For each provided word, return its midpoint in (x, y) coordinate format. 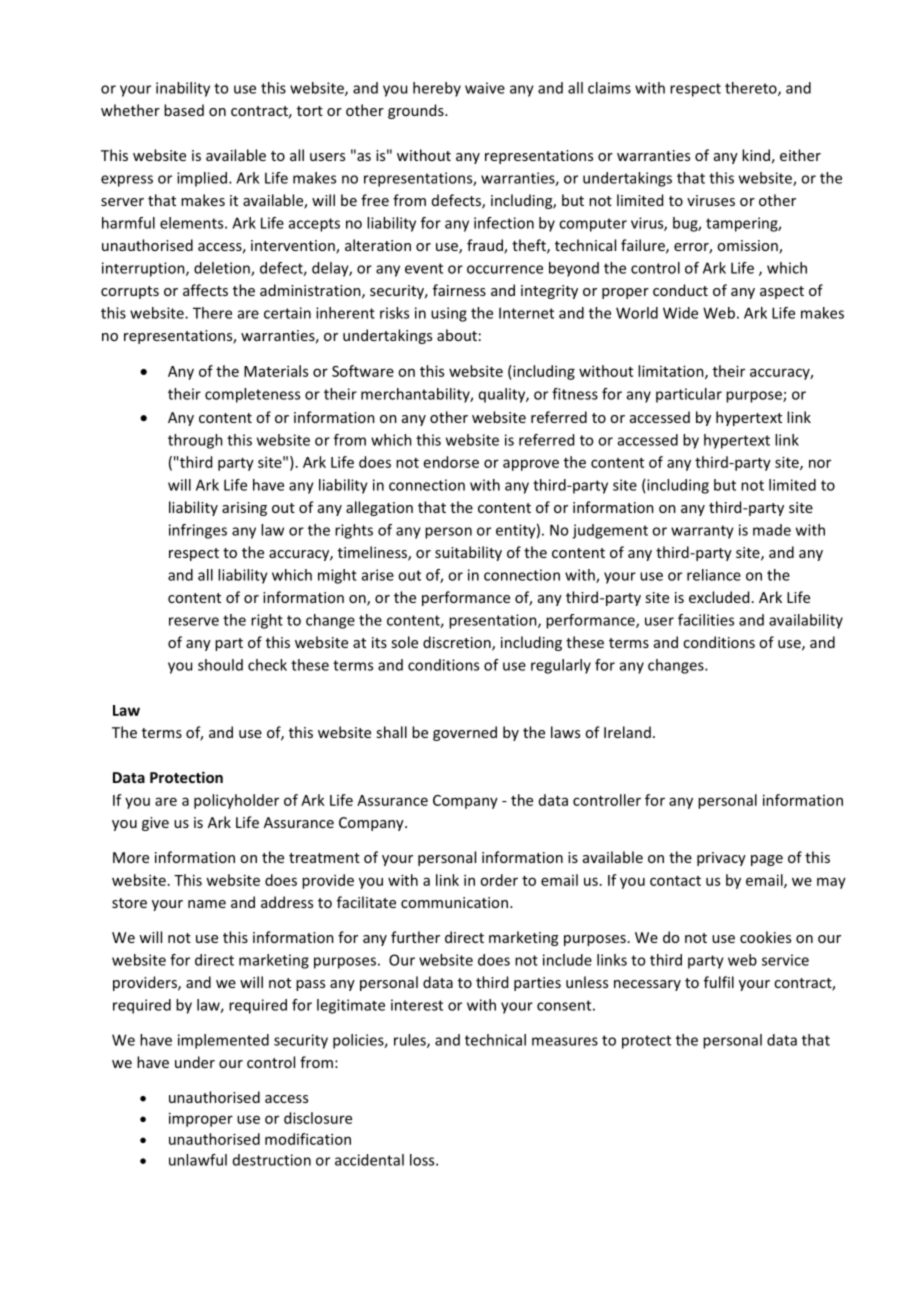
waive (485, 88)
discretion (458, 643)
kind (756, 155)
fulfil (719, 982)
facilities (706, 620)
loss (423, 1160)
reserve (194, 621)
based (184, 110)
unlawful (198, 1160)
